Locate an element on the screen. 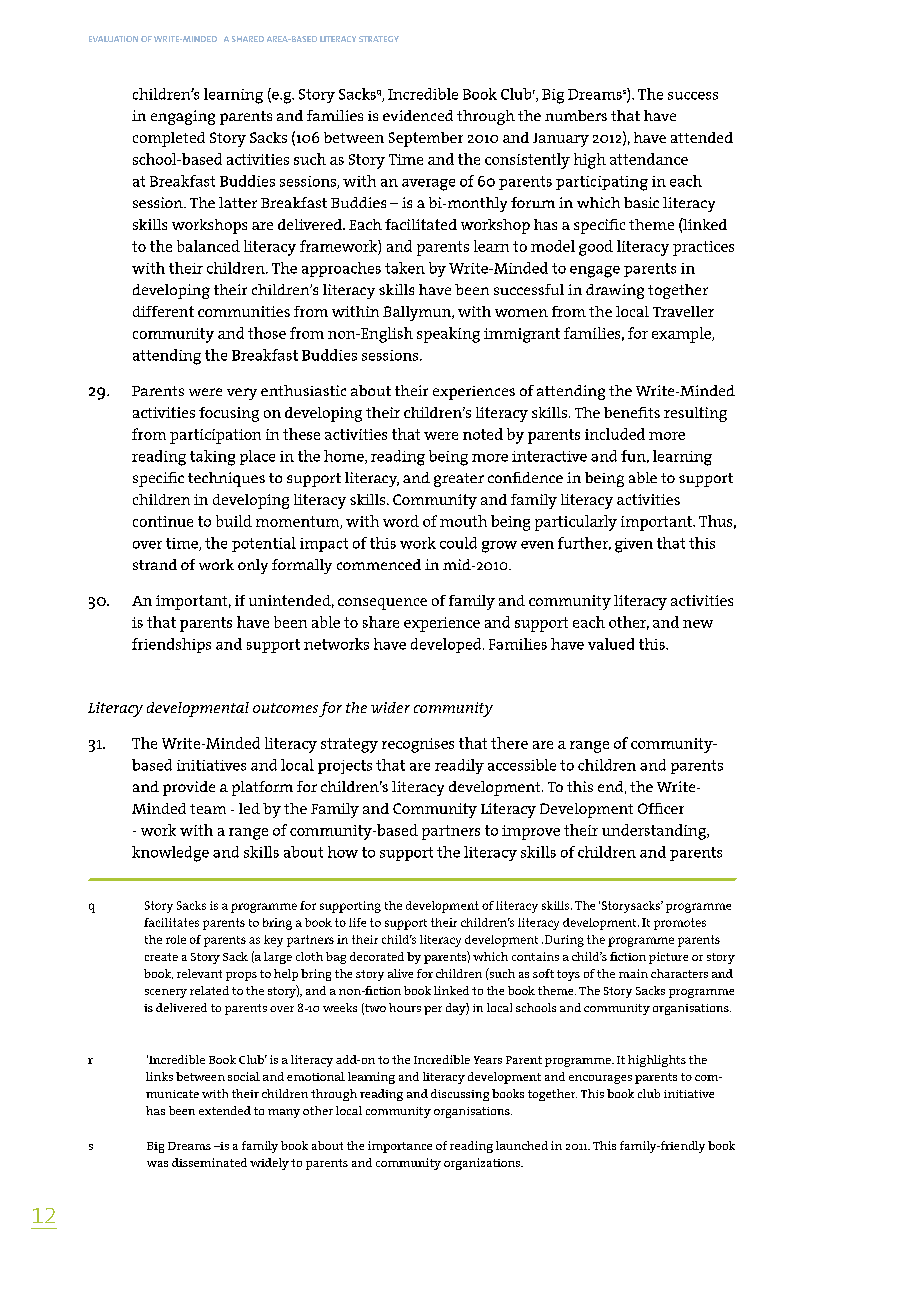 The width and height of the screenshot is (924, 1308). evidenced is located at coordinates (418, 115).
